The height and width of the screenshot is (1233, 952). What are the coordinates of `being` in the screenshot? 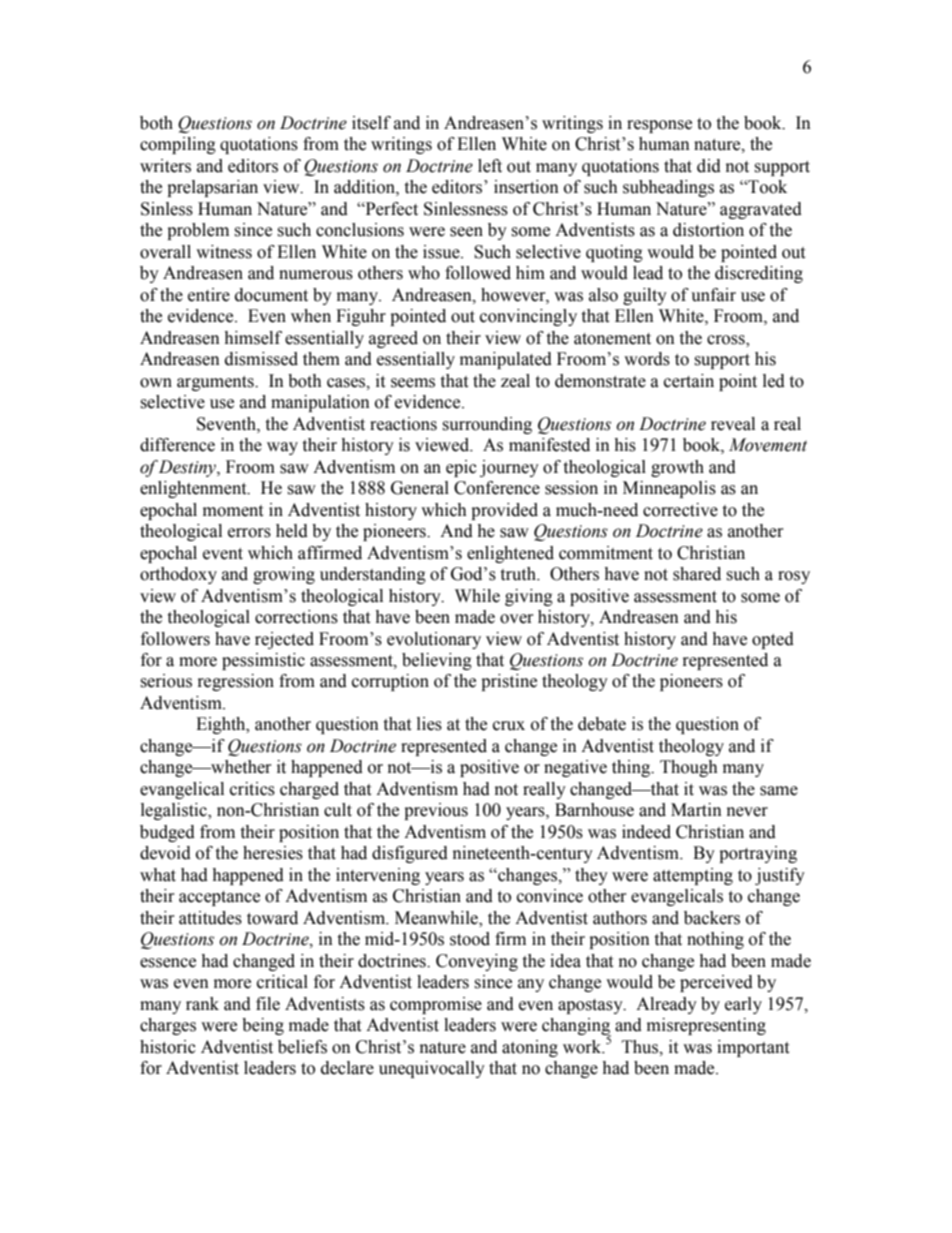 It's located at (263, 1026).
